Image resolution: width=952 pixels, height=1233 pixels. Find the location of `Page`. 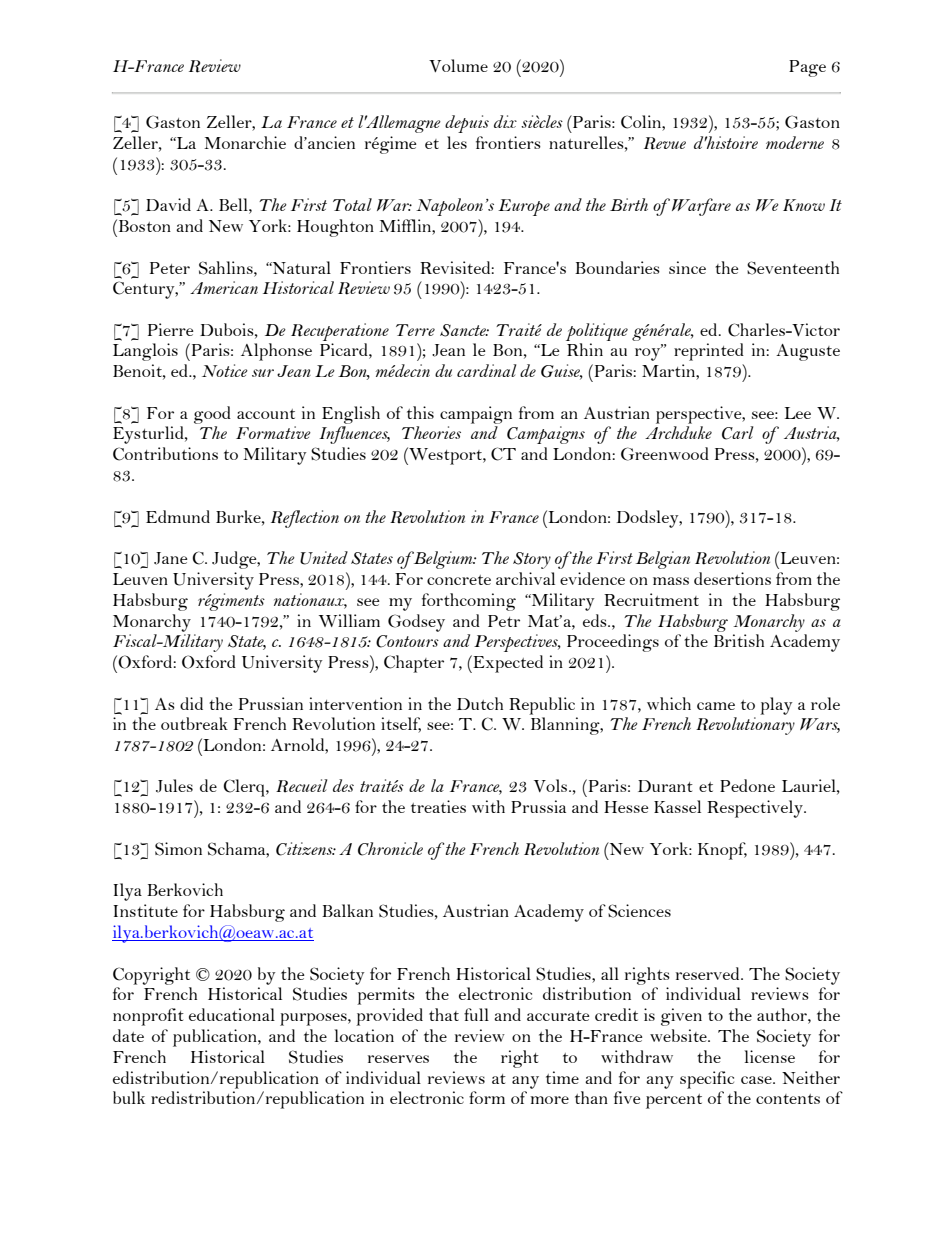

Page is located at coordinates (807, 68).
